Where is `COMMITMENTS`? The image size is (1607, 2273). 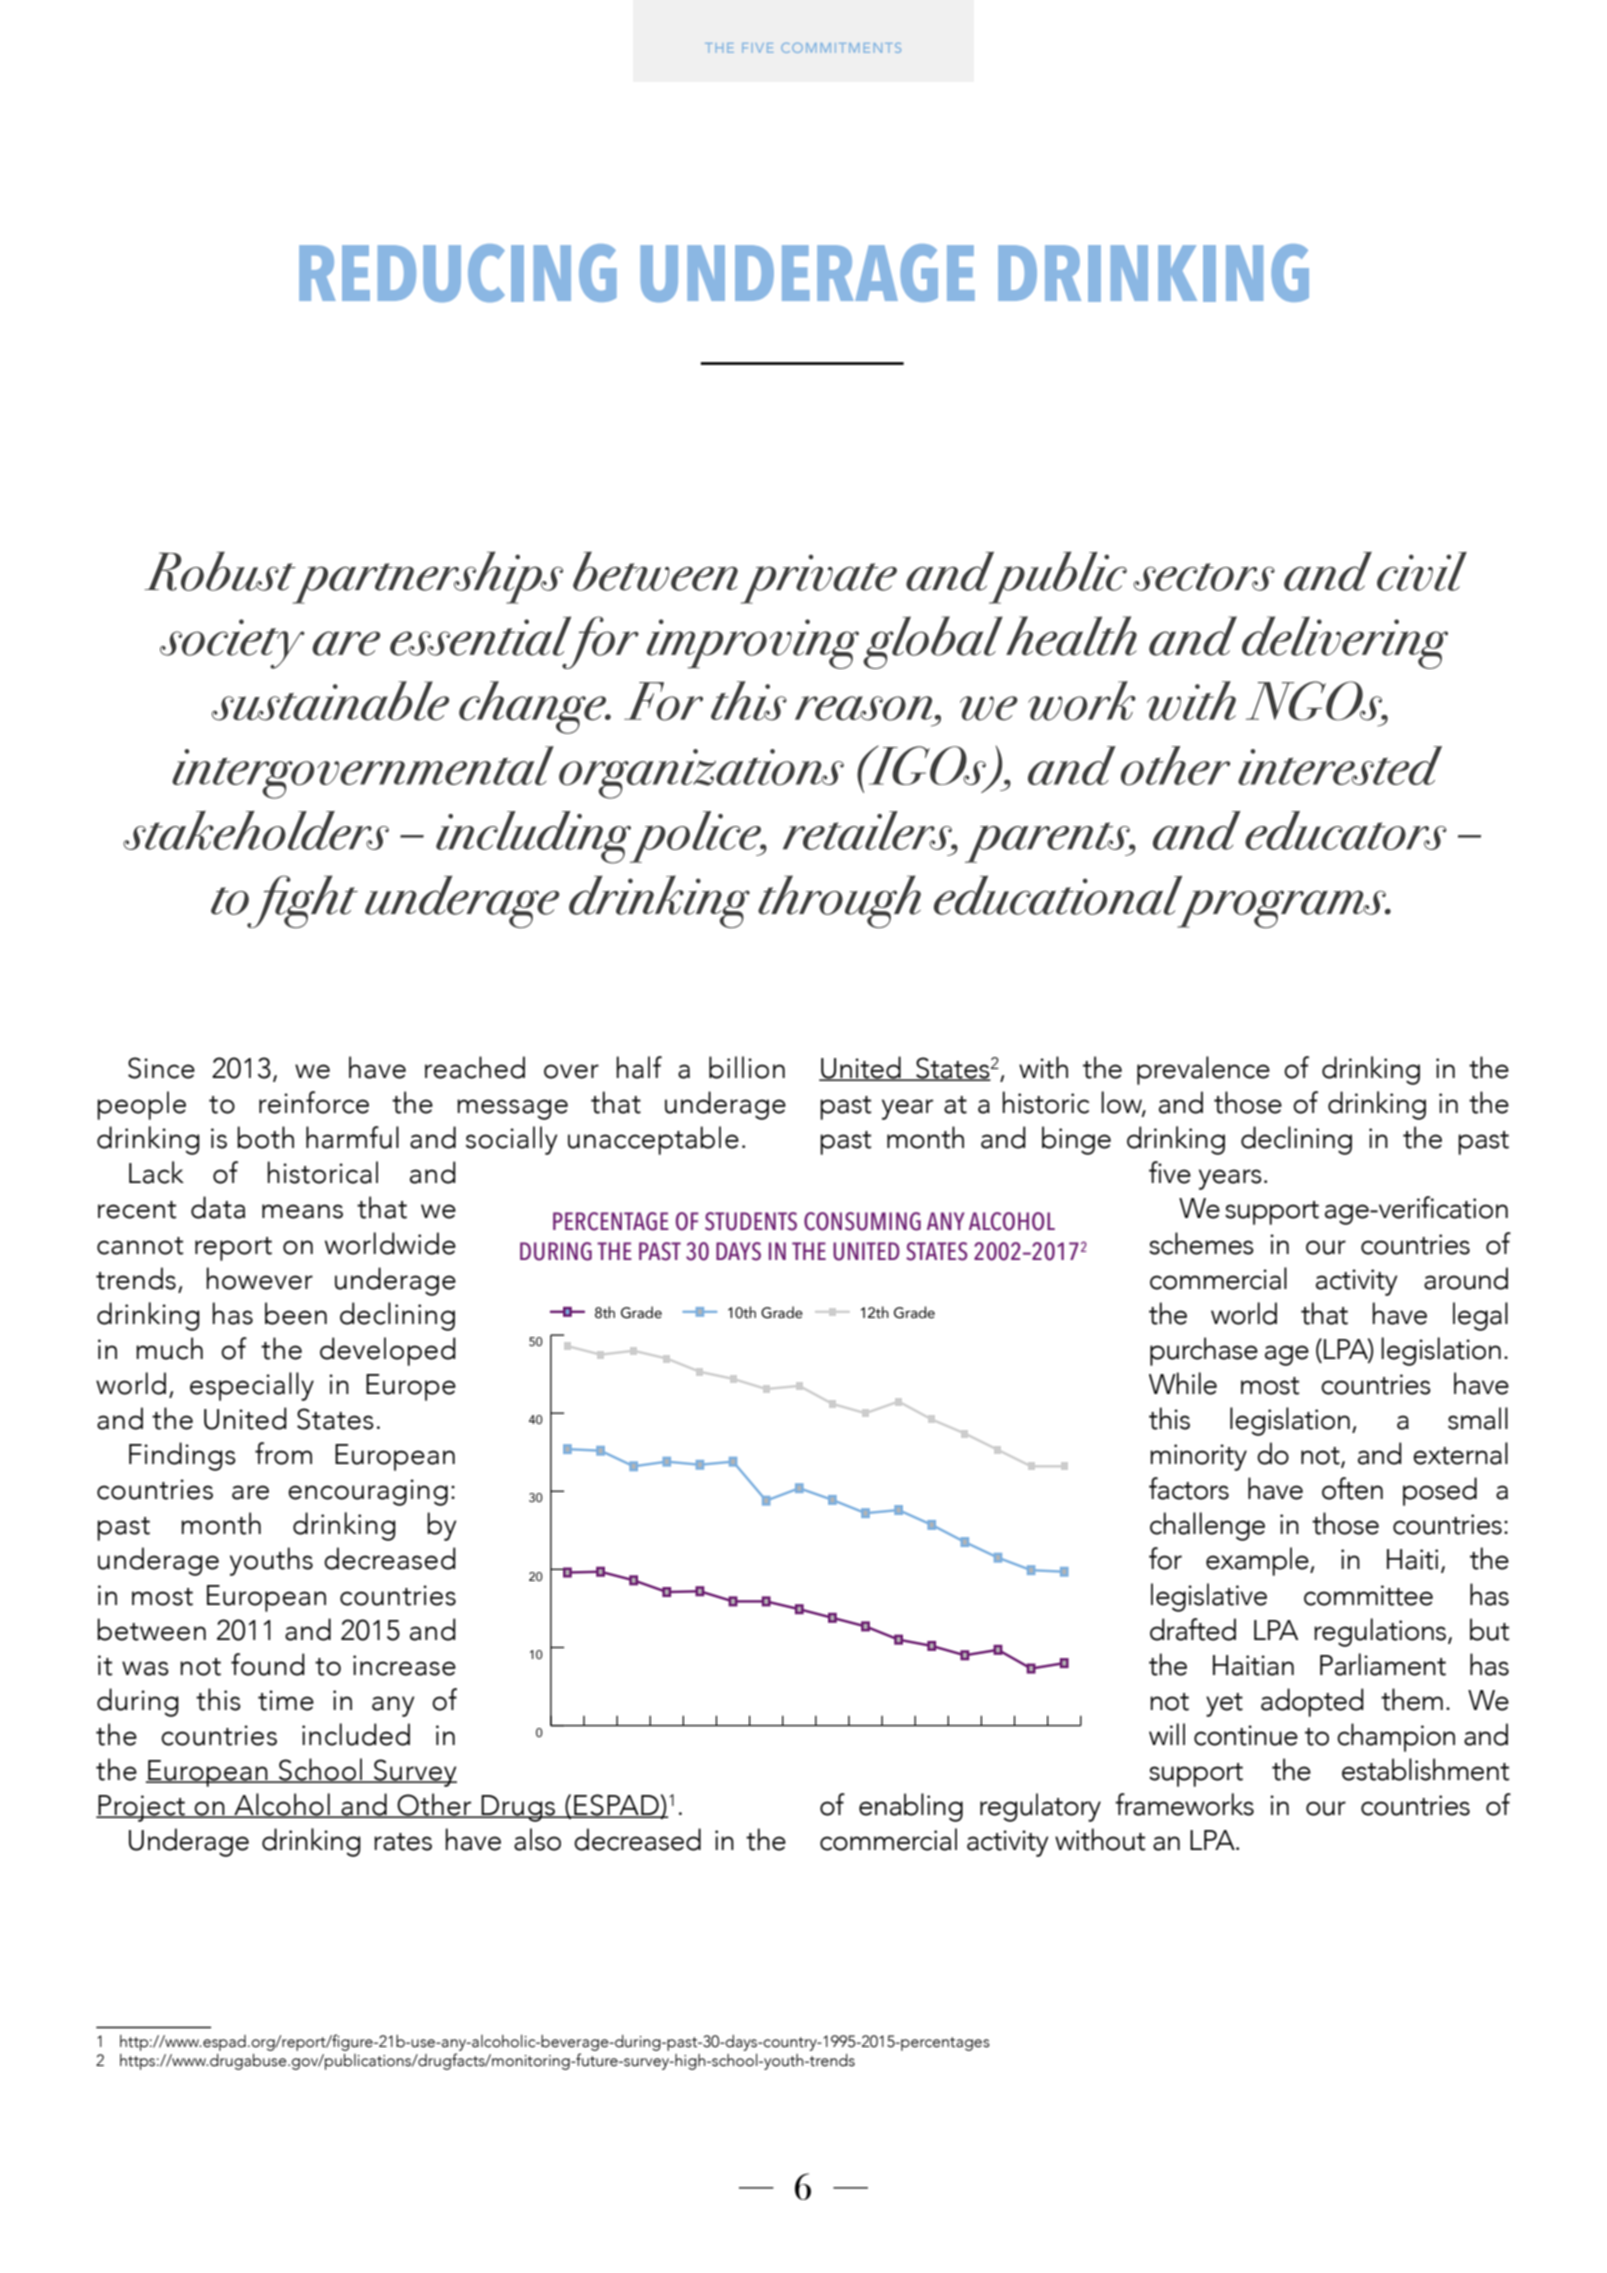
COMMITMENTS is located at coordinates (841, 48).
